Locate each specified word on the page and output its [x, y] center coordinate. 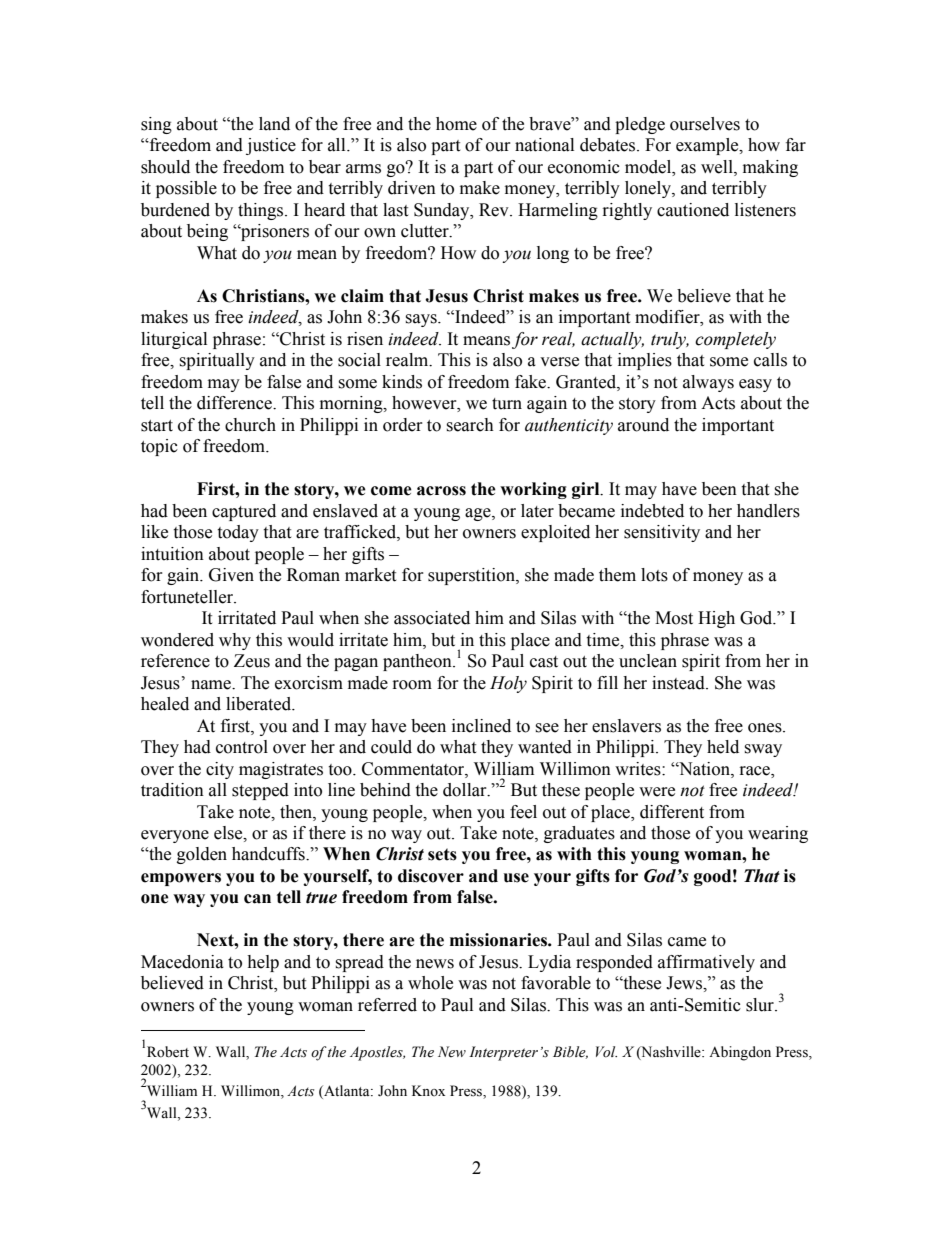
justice [271, 146]
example [708, 146]
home [456, 124]
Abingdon [740, 1053]
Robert [168, 1052]
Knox [428, 1090]
